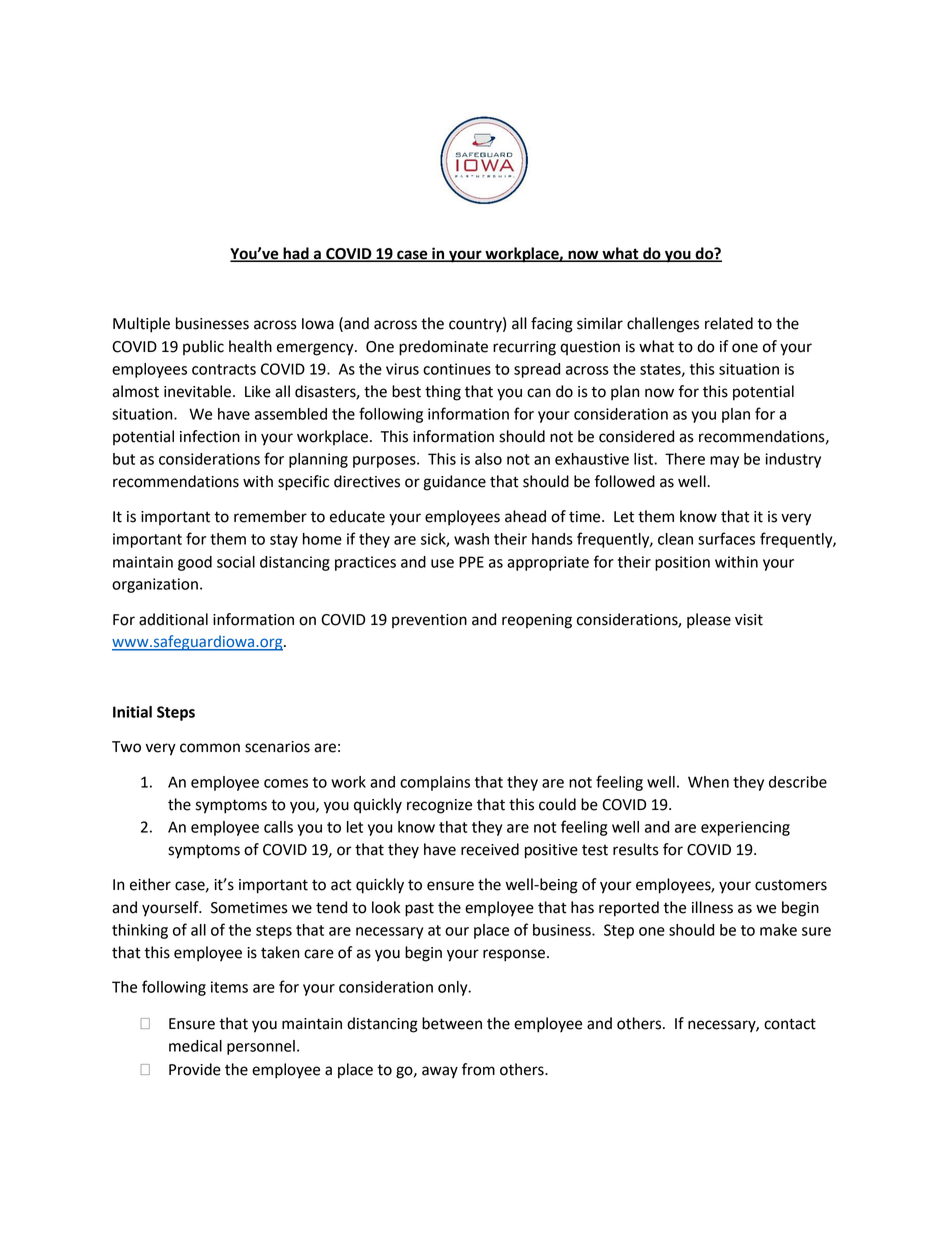  What do you see at coordinates (471, 539) in the page?
I see `wash` at bounding box center [471, 539].
